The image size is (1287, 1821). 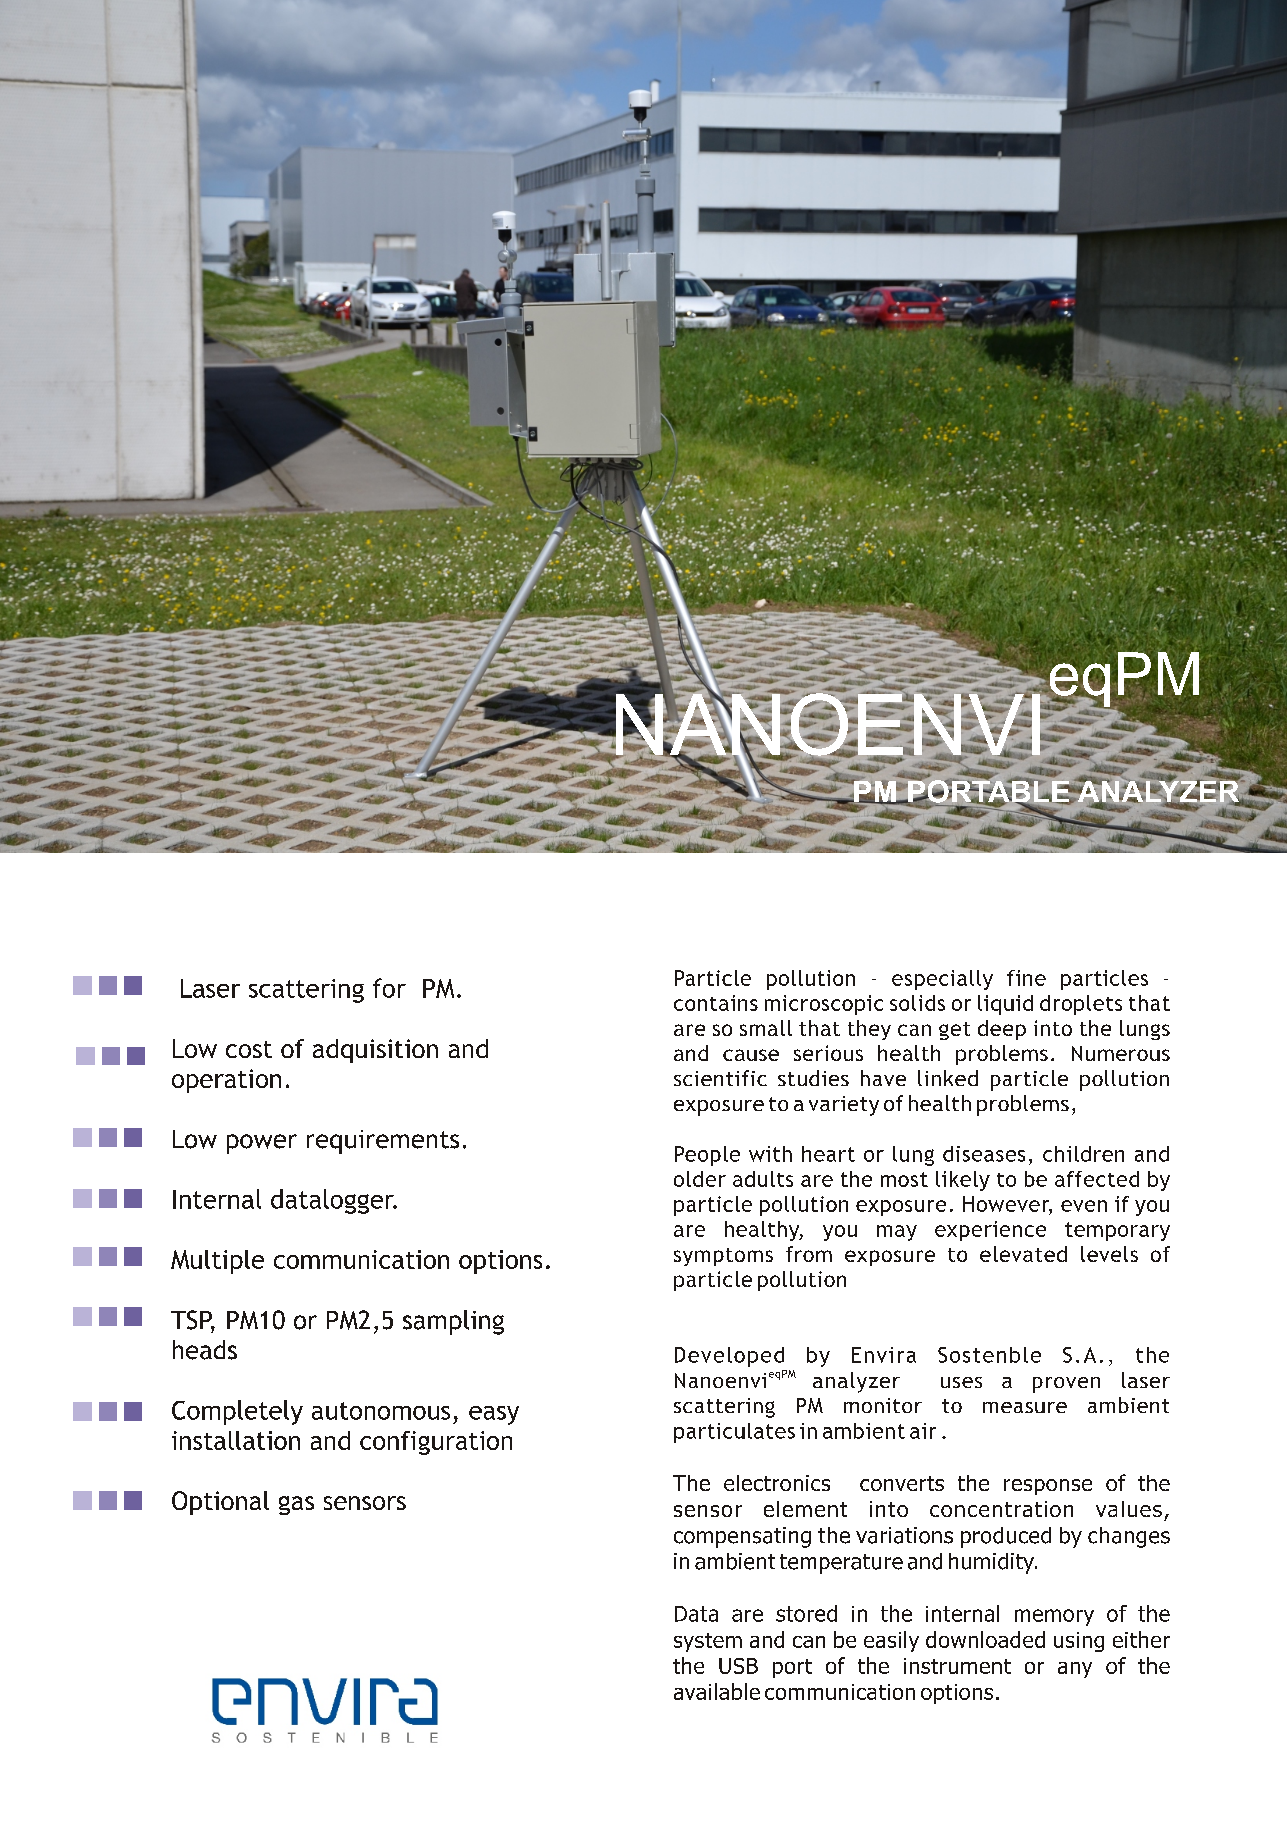 What do you see at coordinates (984, 1154) in the document?
I see `diseases` at bounding box center [984, 1154].
